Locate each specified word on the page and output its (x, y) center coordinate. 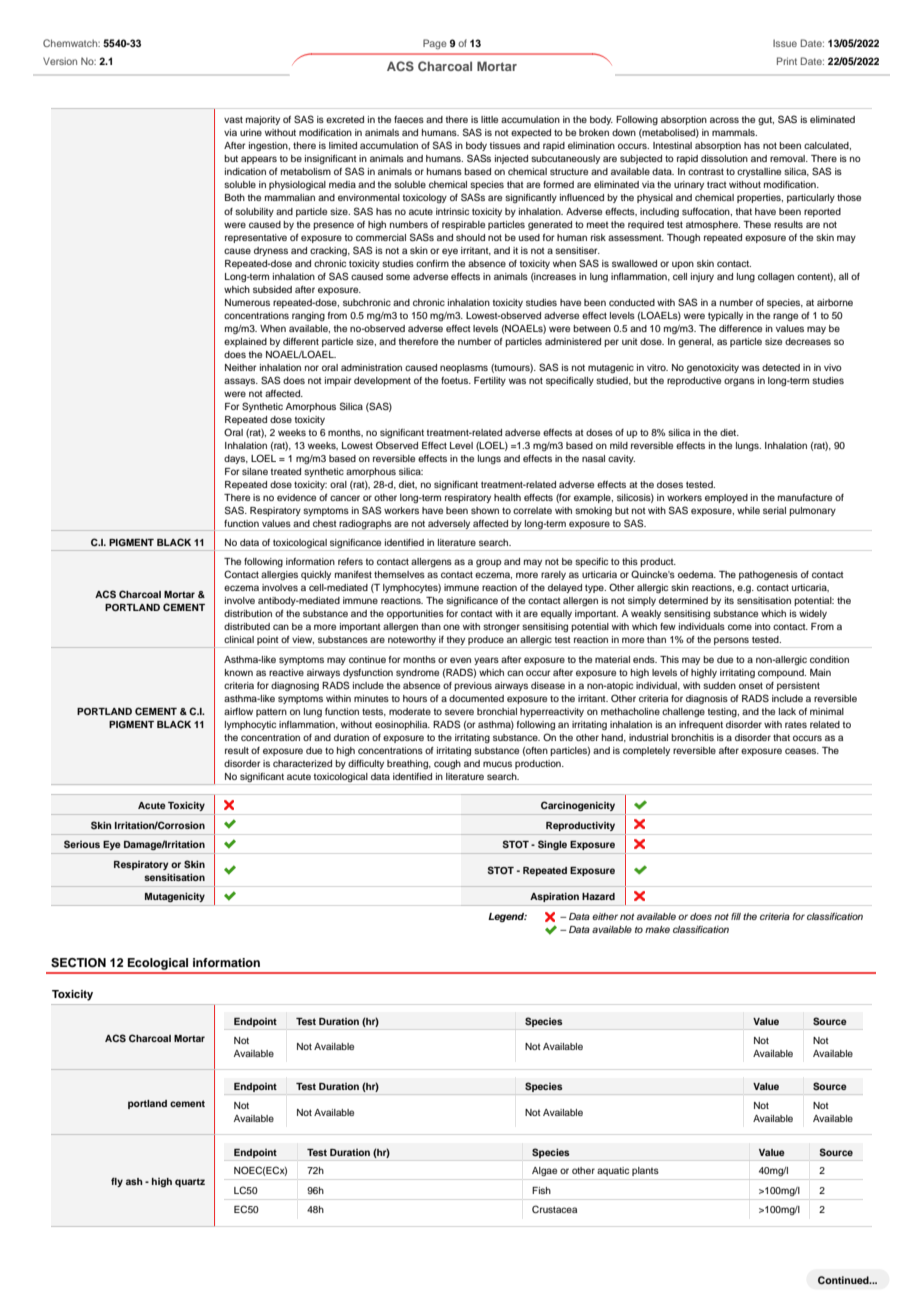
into (763, 626)
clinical (239, 639)
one (451, 627)
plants (645, 1171)
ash (134, 1181)
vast (233, 119)
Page (435, 44)
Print (787, 61)
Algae (544, 1171)
